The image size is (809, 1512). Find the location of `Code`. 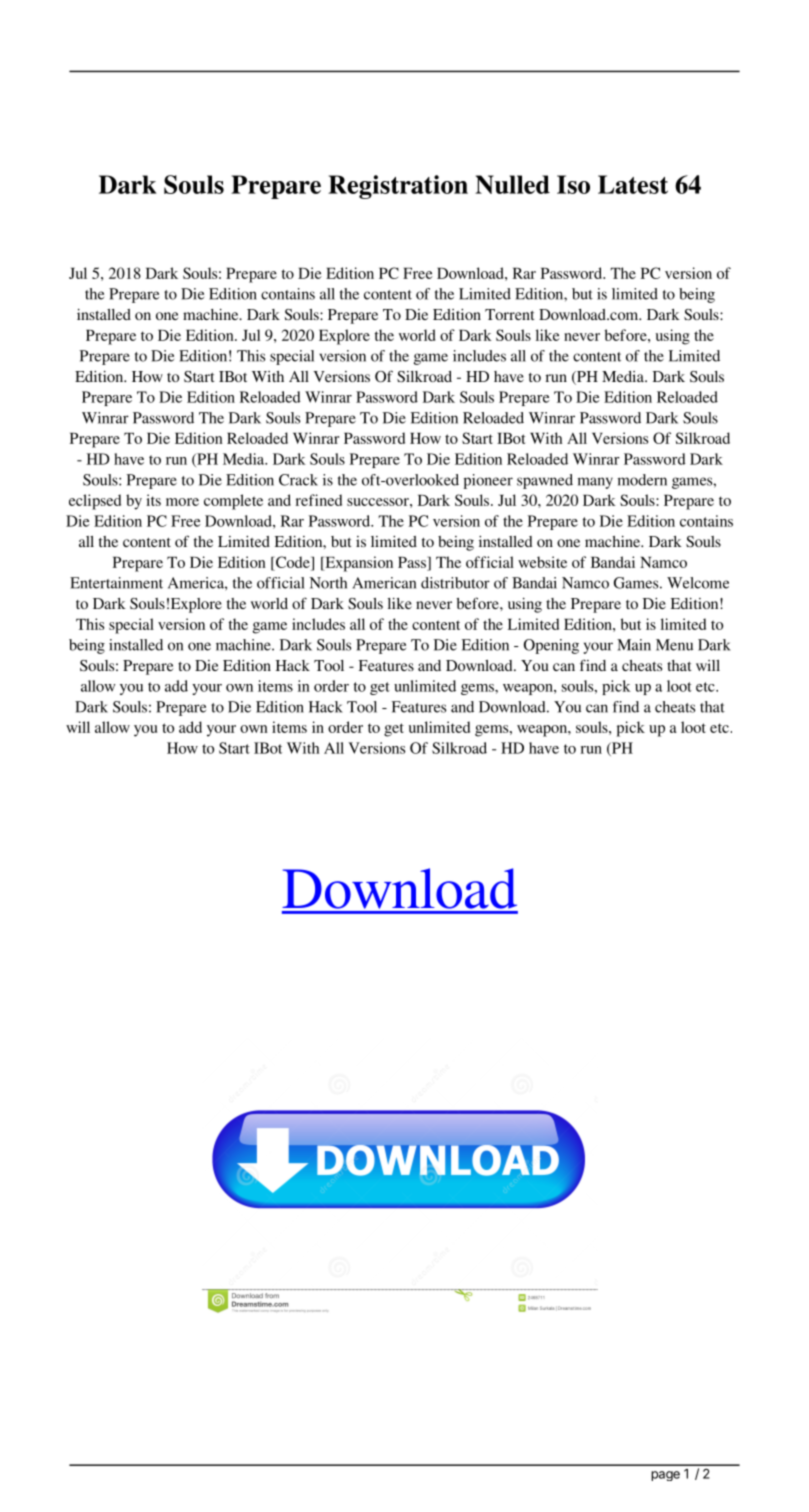

Code is located at coordinates (293, 562).
